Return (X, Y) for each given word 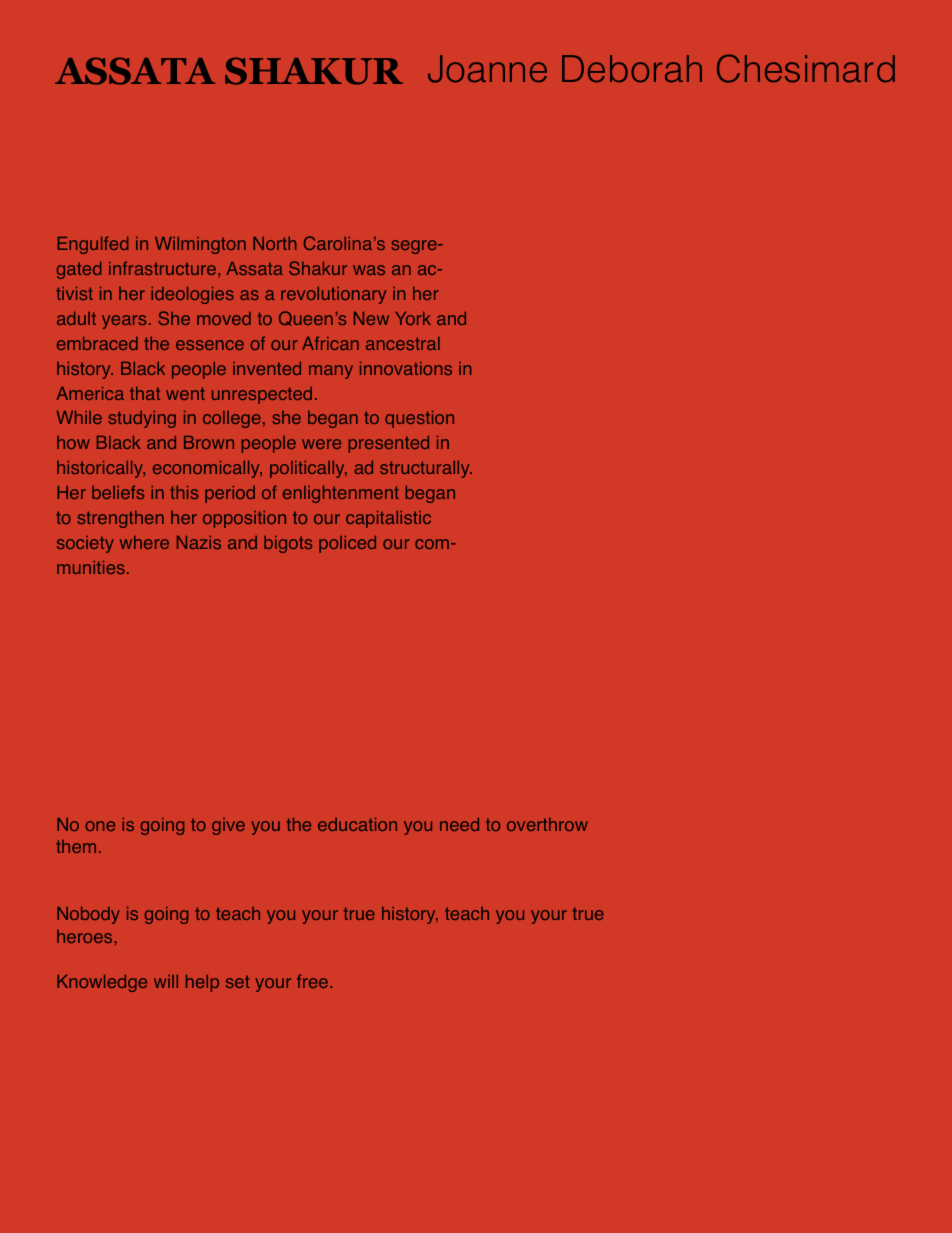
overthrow (547, 824)
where (144, 542)
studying (142, 419)
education (357, 824)
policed (347, 544)
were (321, 444)
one (100, 826)
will (166, 981)
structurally (426, 469)
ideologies (192, 295)
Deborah (632, 69)
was (369, 270)
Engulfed (93, 245)
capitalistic (388, 519)
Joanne (487, 69)
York (413, 318)
